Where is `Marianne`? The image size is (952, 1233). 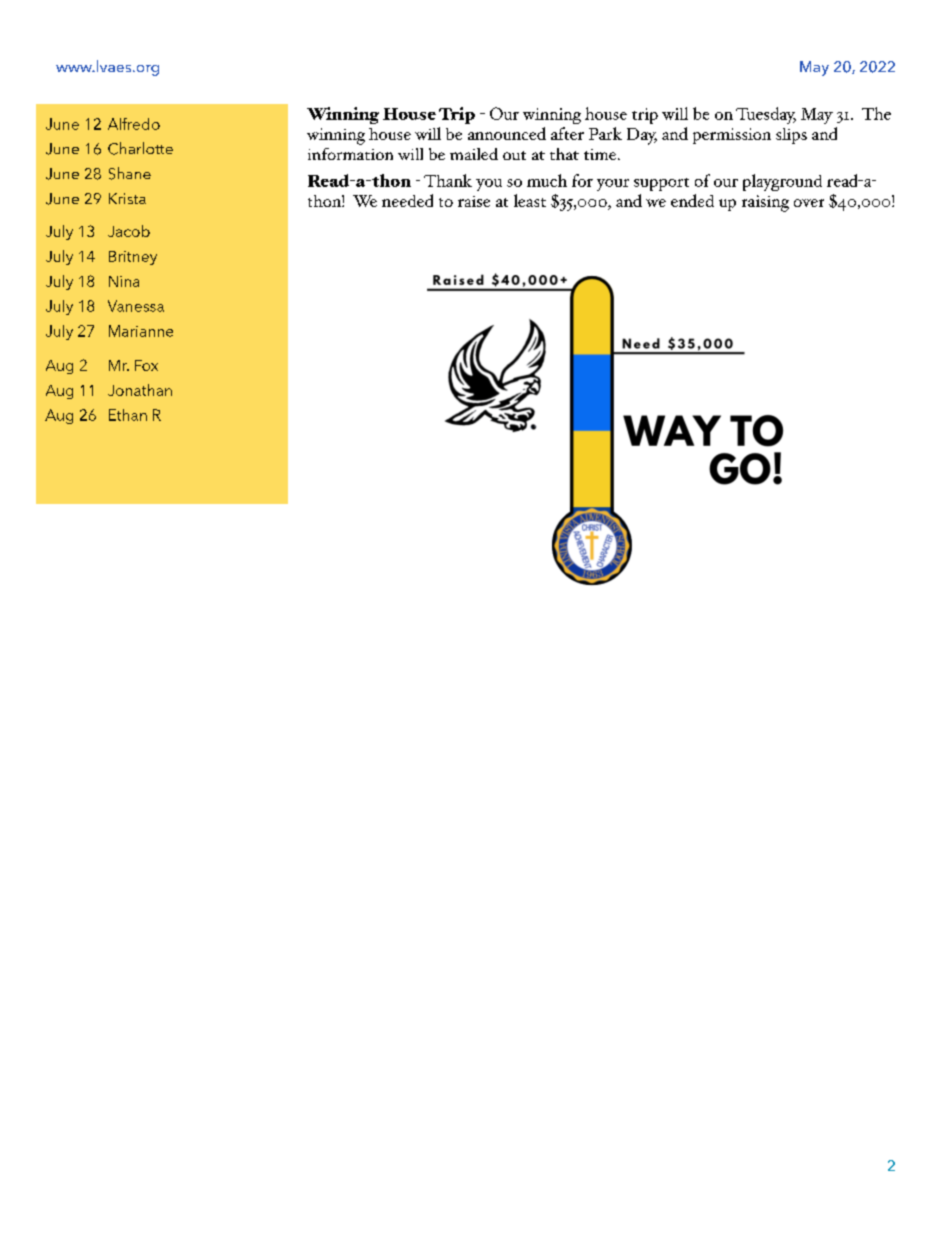
Marianne is located at coordinates (141, 331).
